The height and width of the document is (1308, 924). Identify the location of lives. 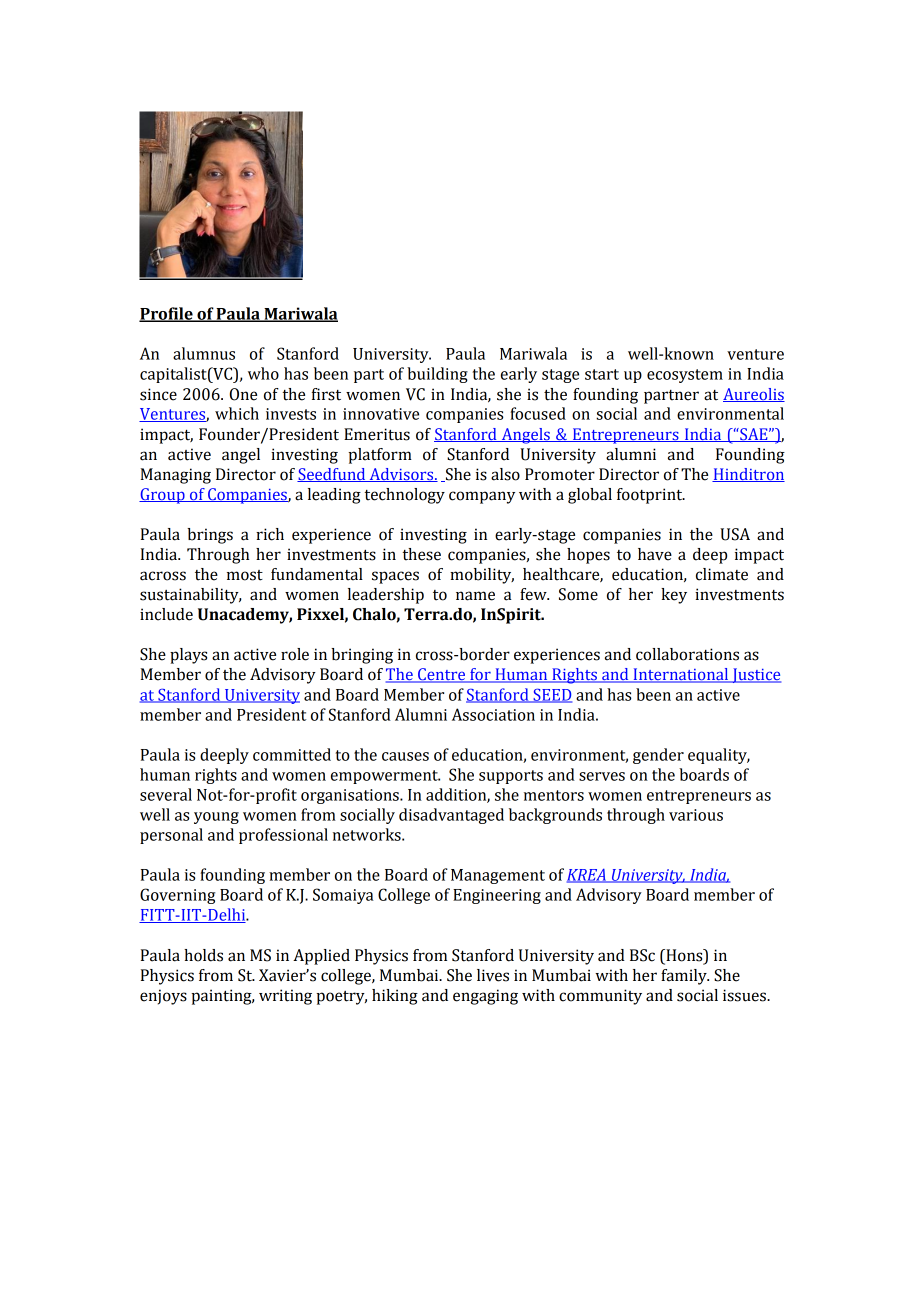
(493, 975).
